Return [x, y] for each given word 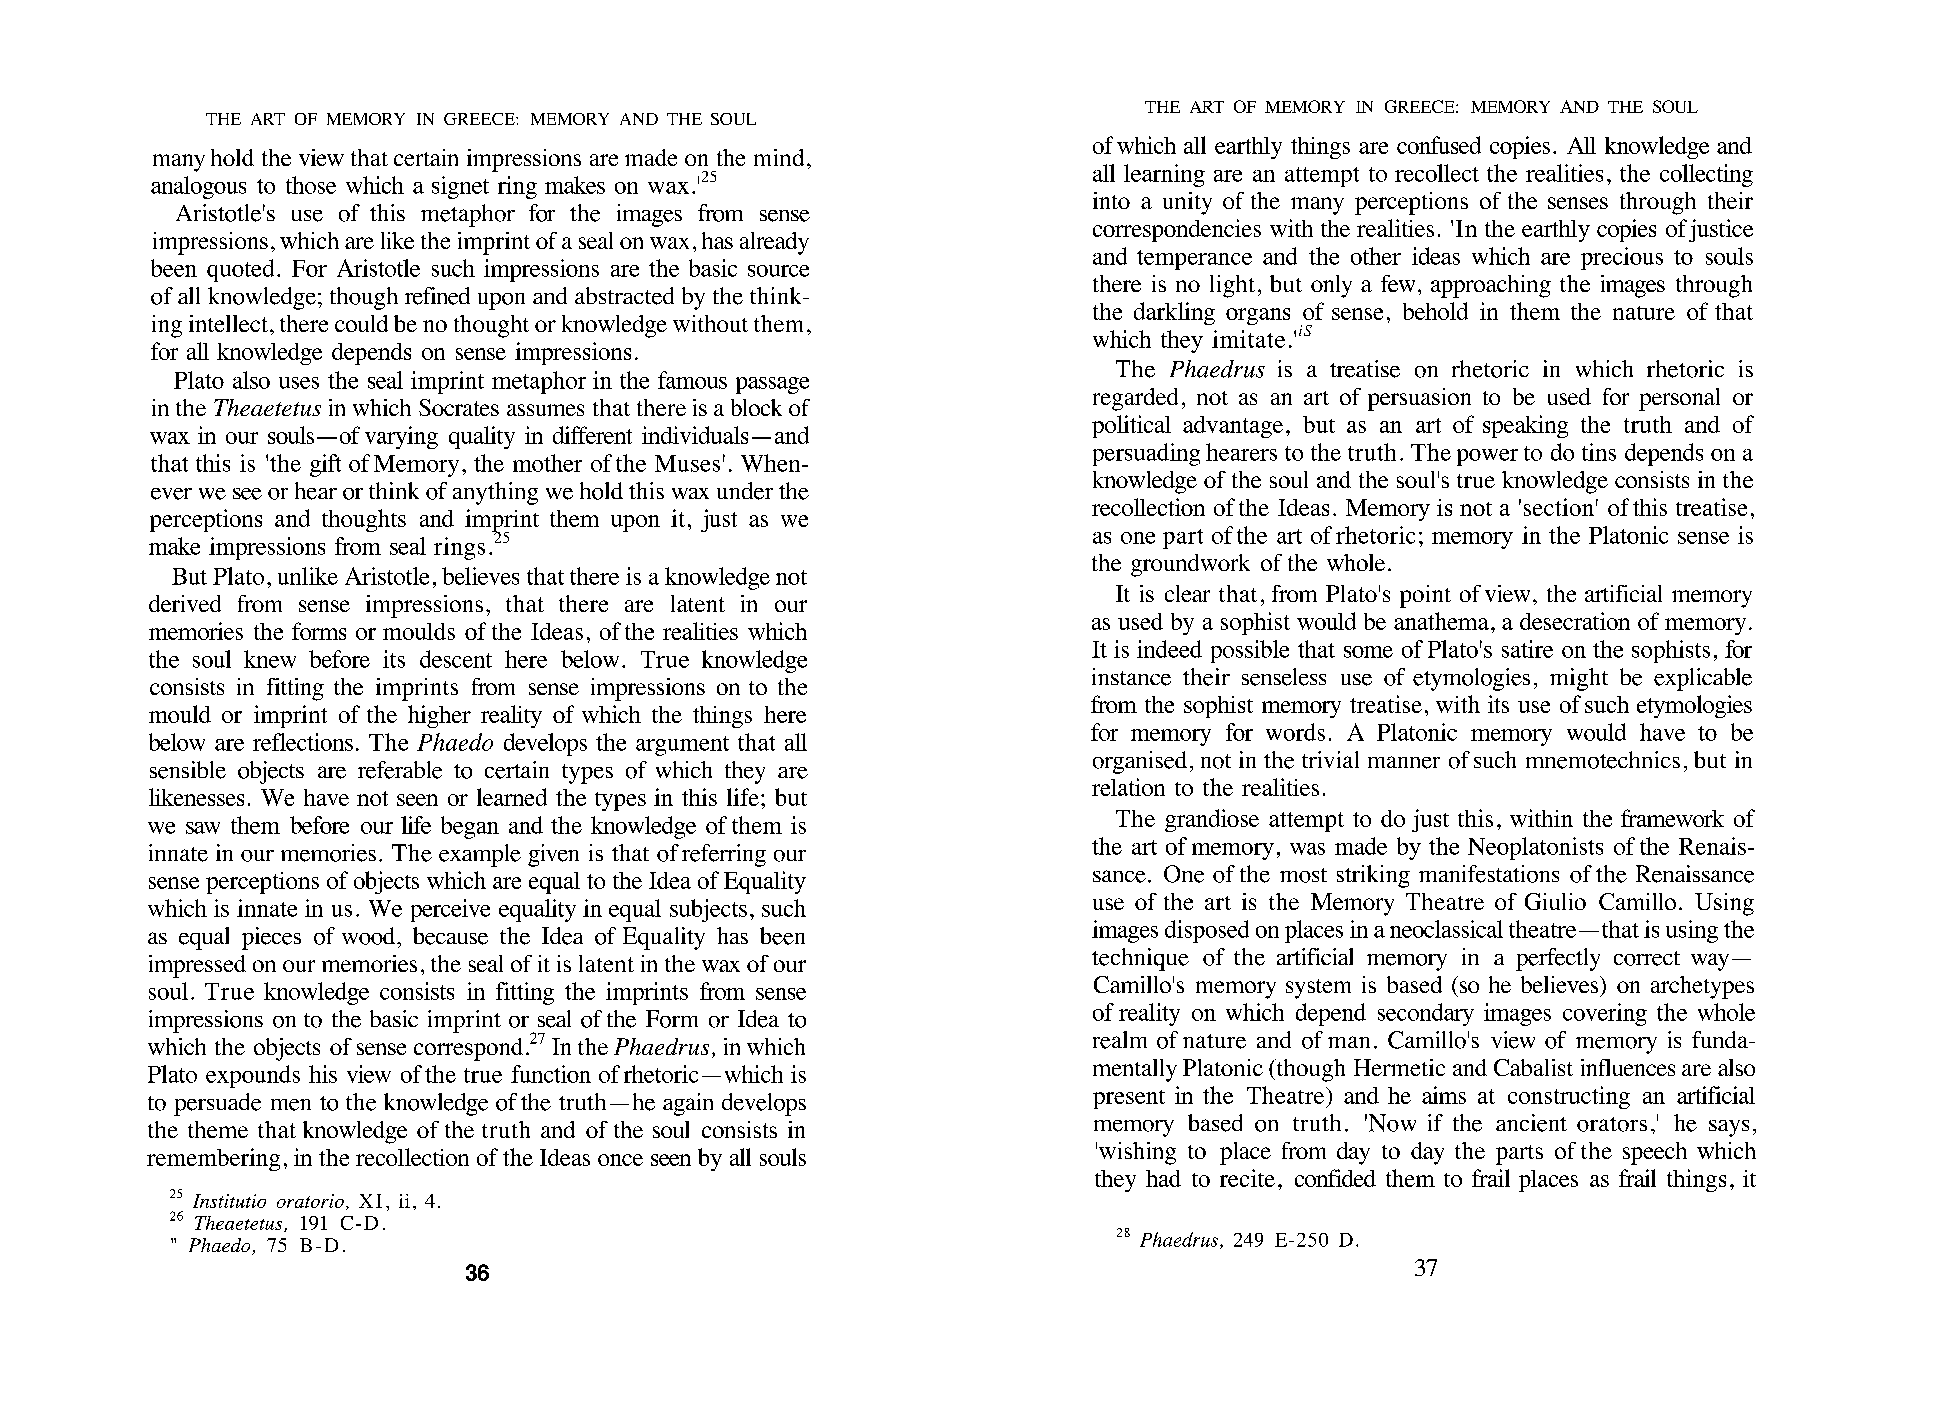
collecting [1706, 175]
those [311, 185]
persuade [217, 1104]
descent [456, 659]
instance [1131, 677]
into [1111, 200]
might [1579, 679]
